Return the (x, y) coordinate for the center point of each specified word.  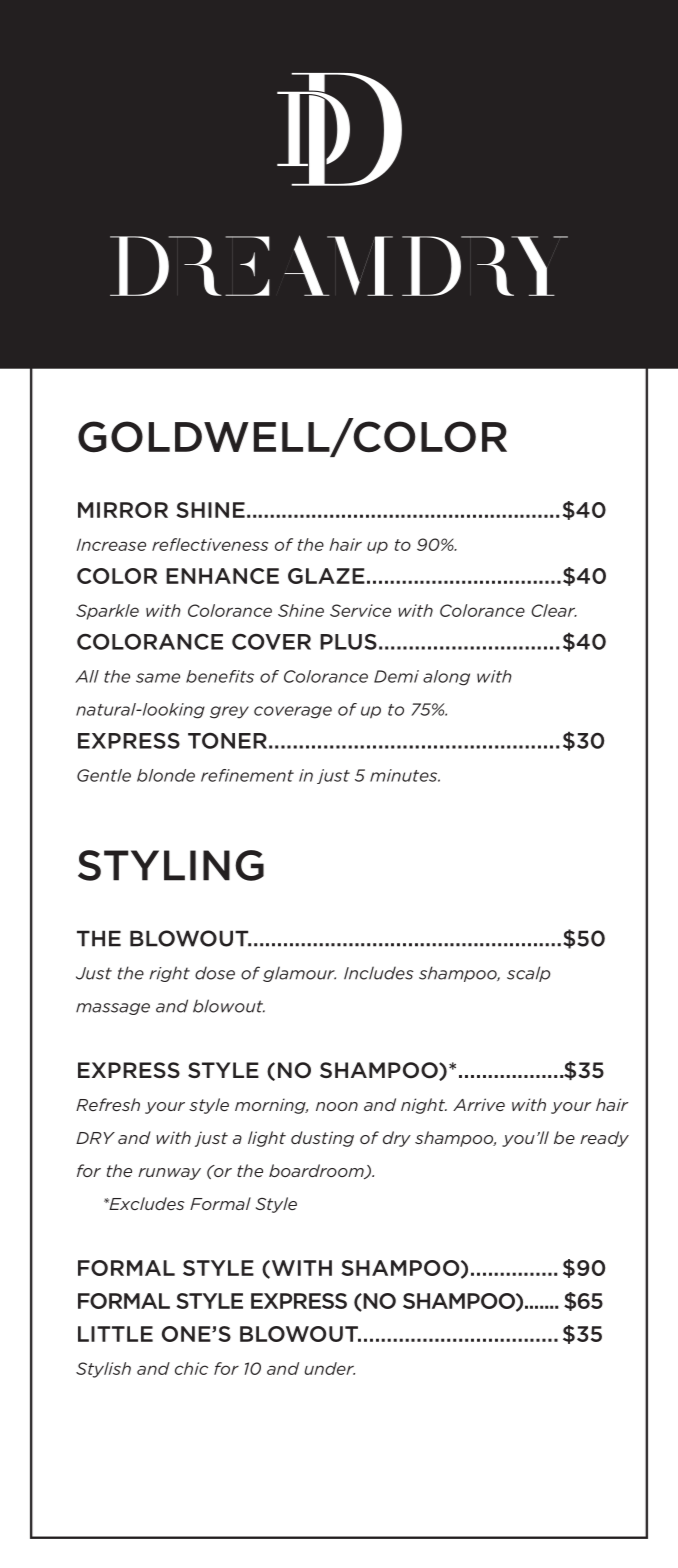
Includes (379, 973)
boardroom (317, 1171)
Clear (554, 610)
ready (604, 1139)
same (158, 678)
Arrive (479, 1104)
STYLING (171, 865)
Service (360, 610)
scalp (528, 974)
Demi (396, 676)
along (446, 678)
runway (169, 1174)
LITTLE (115, 1334)
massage (113, 1009)
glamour (299, 974)
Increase (111, 544)
